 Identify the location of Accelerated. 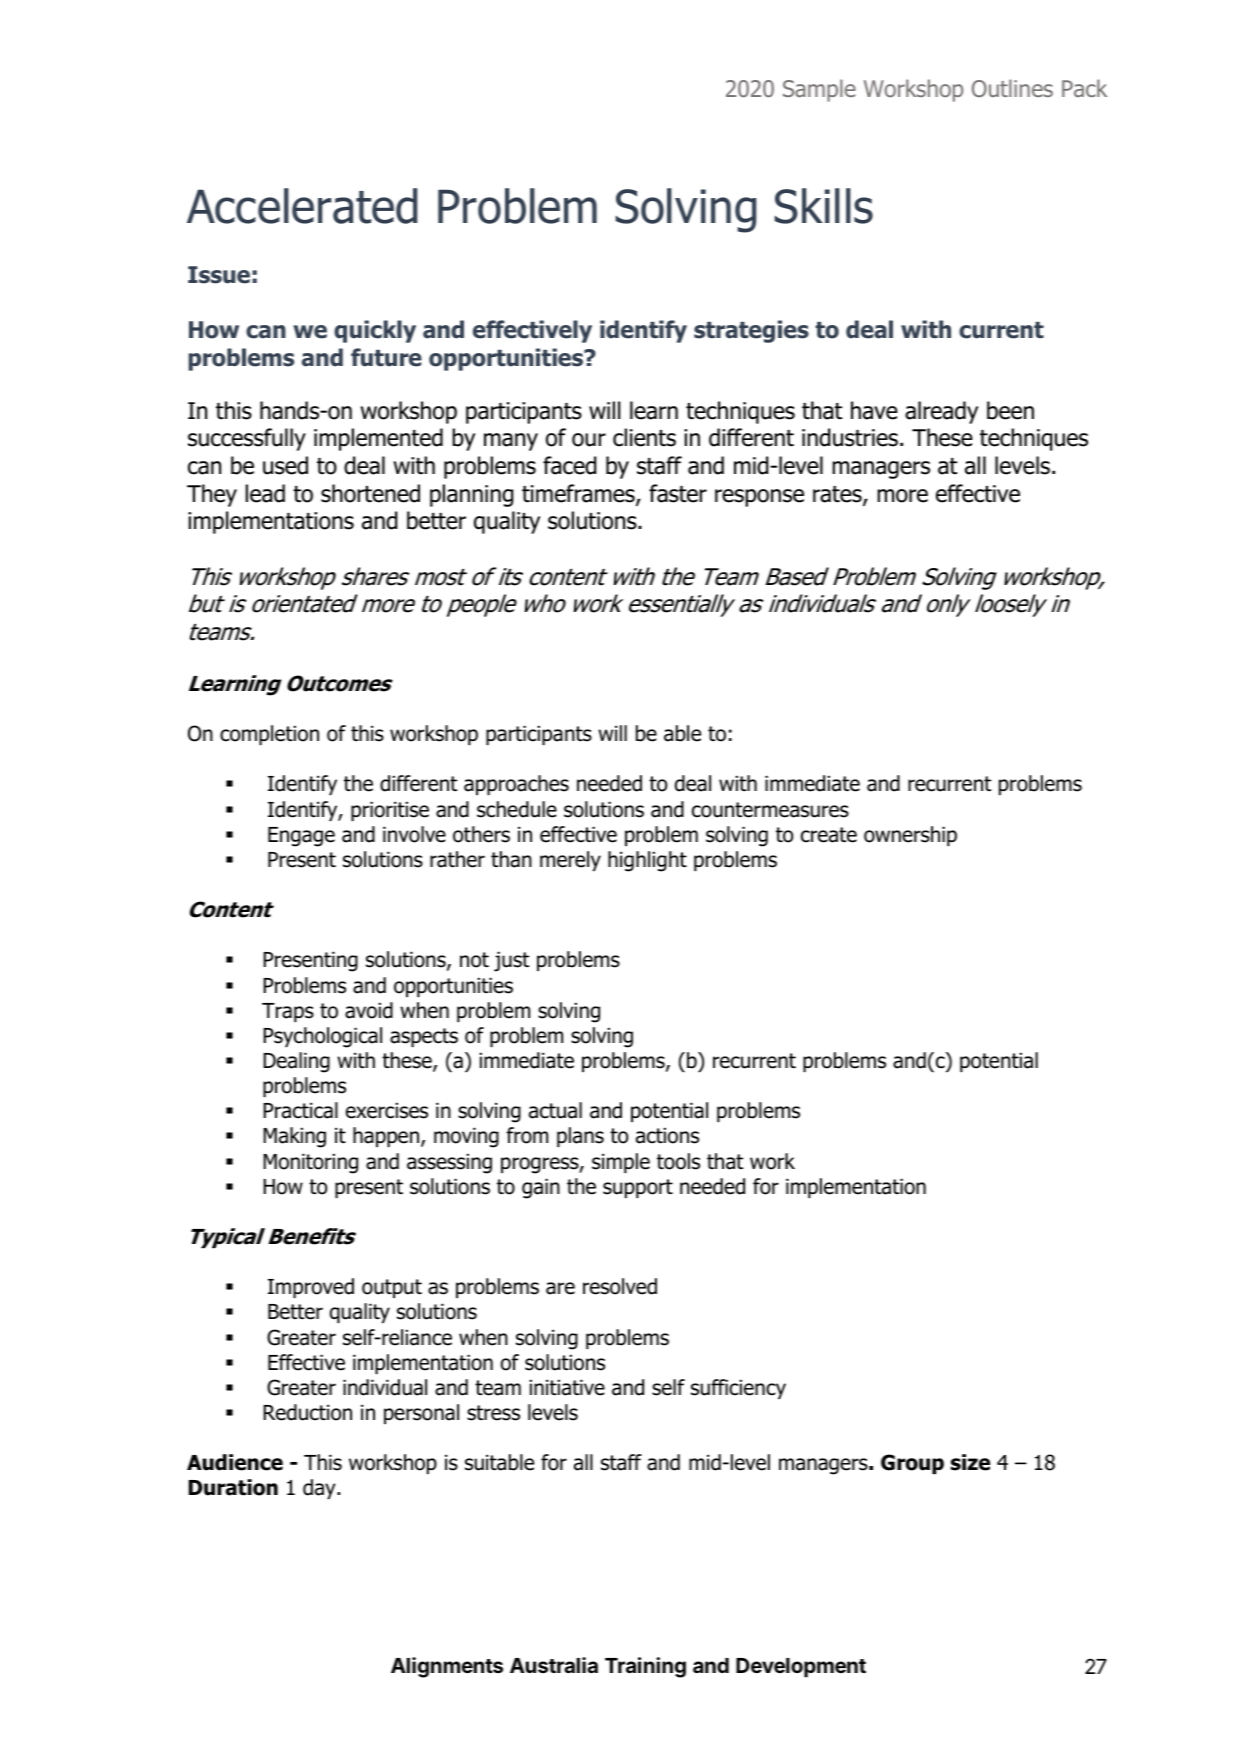
(302, 206).
